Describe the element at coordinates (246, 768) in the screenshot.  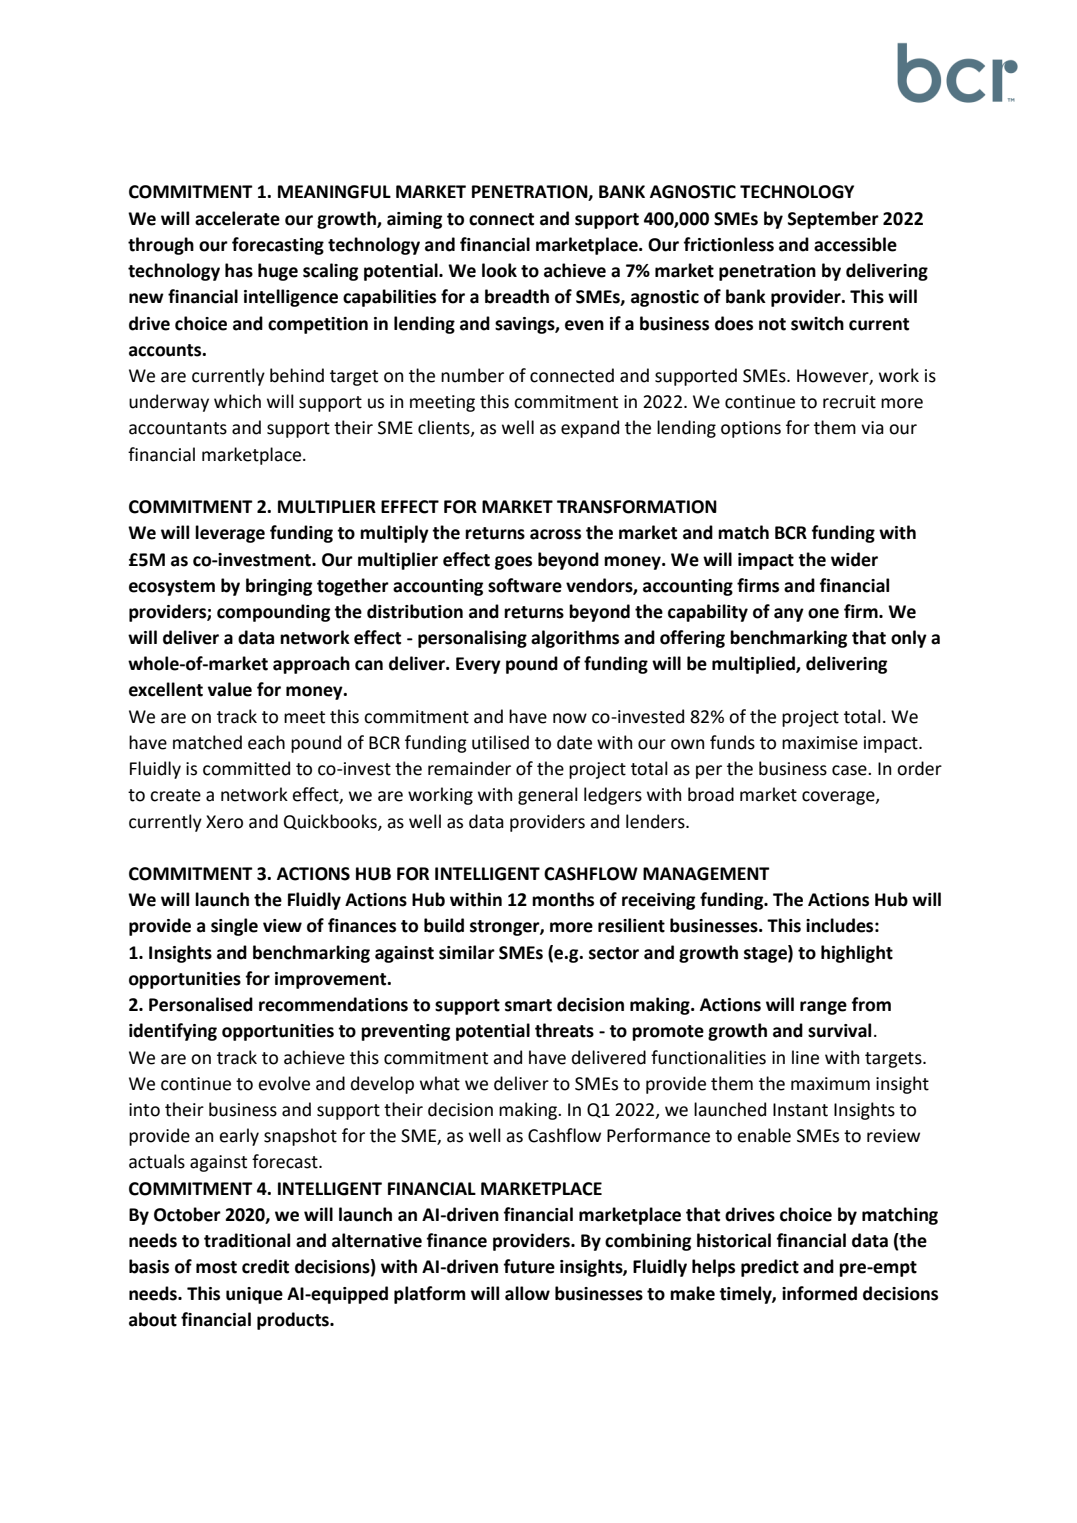
I see `committed` at that location.
